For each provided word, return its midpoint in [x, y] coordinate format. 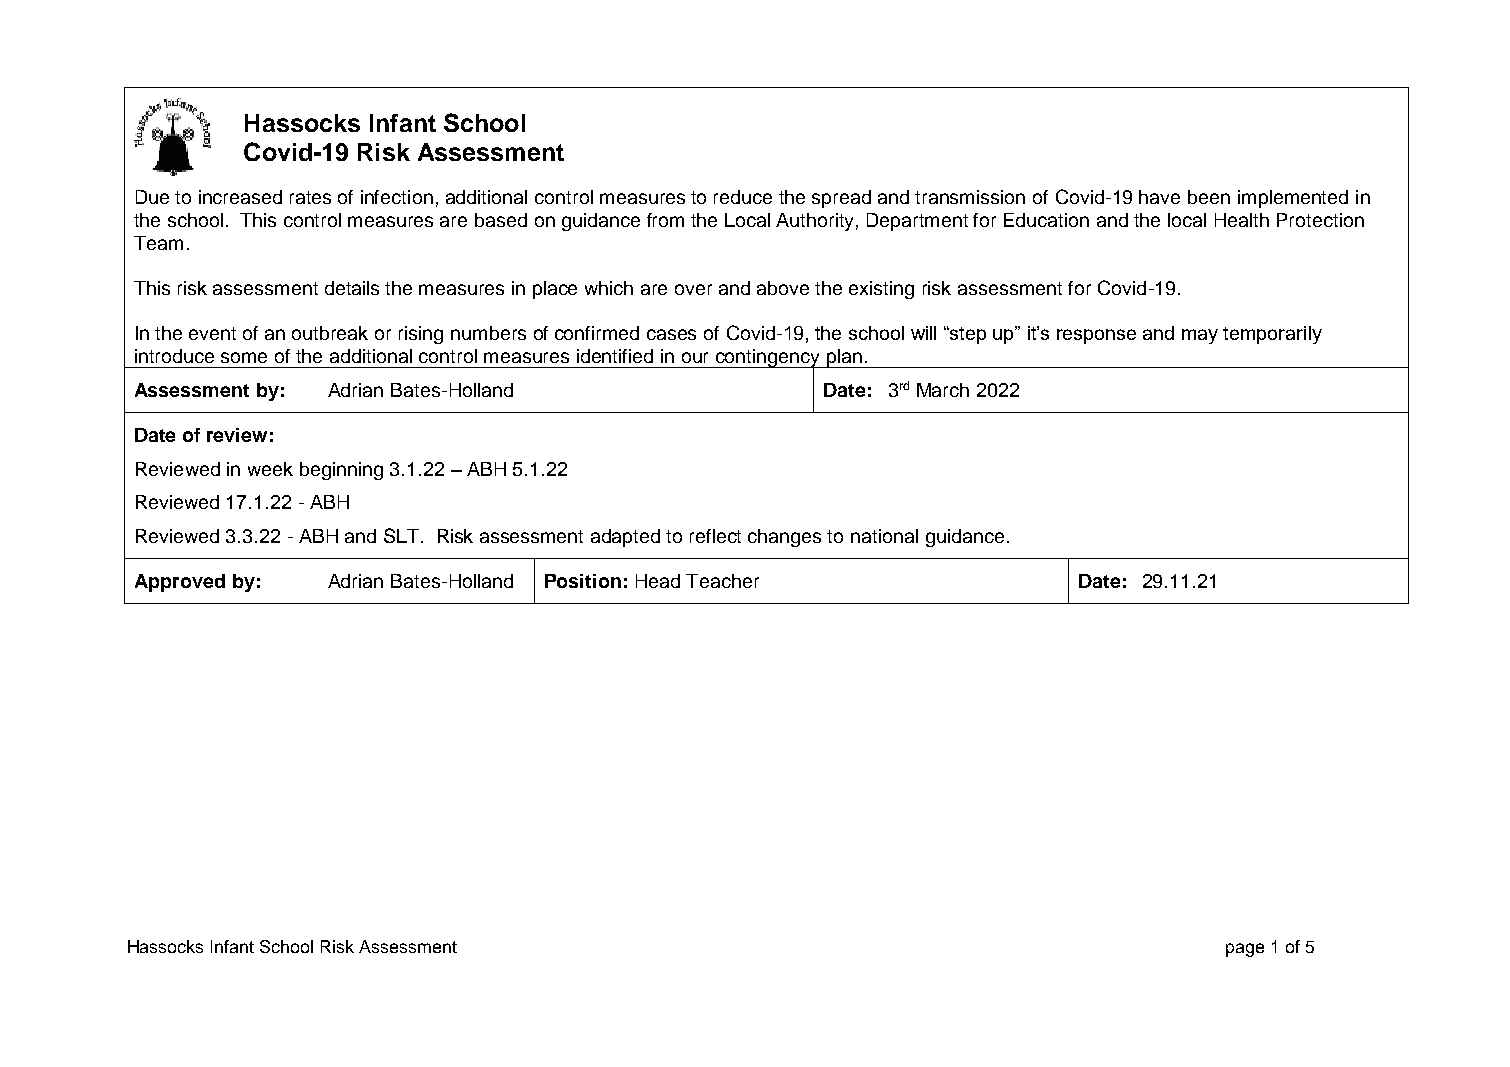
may [1200, 336]
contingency [768, 359]
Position [583, 581]
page [1245, 950]
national [884, 536]
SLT [403, 535]
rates [310, 197]
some [244, 357]
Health [1242, 220]
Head [658, 581]
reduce [743, 197]
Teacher [722, 581]
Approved [180, 583]
